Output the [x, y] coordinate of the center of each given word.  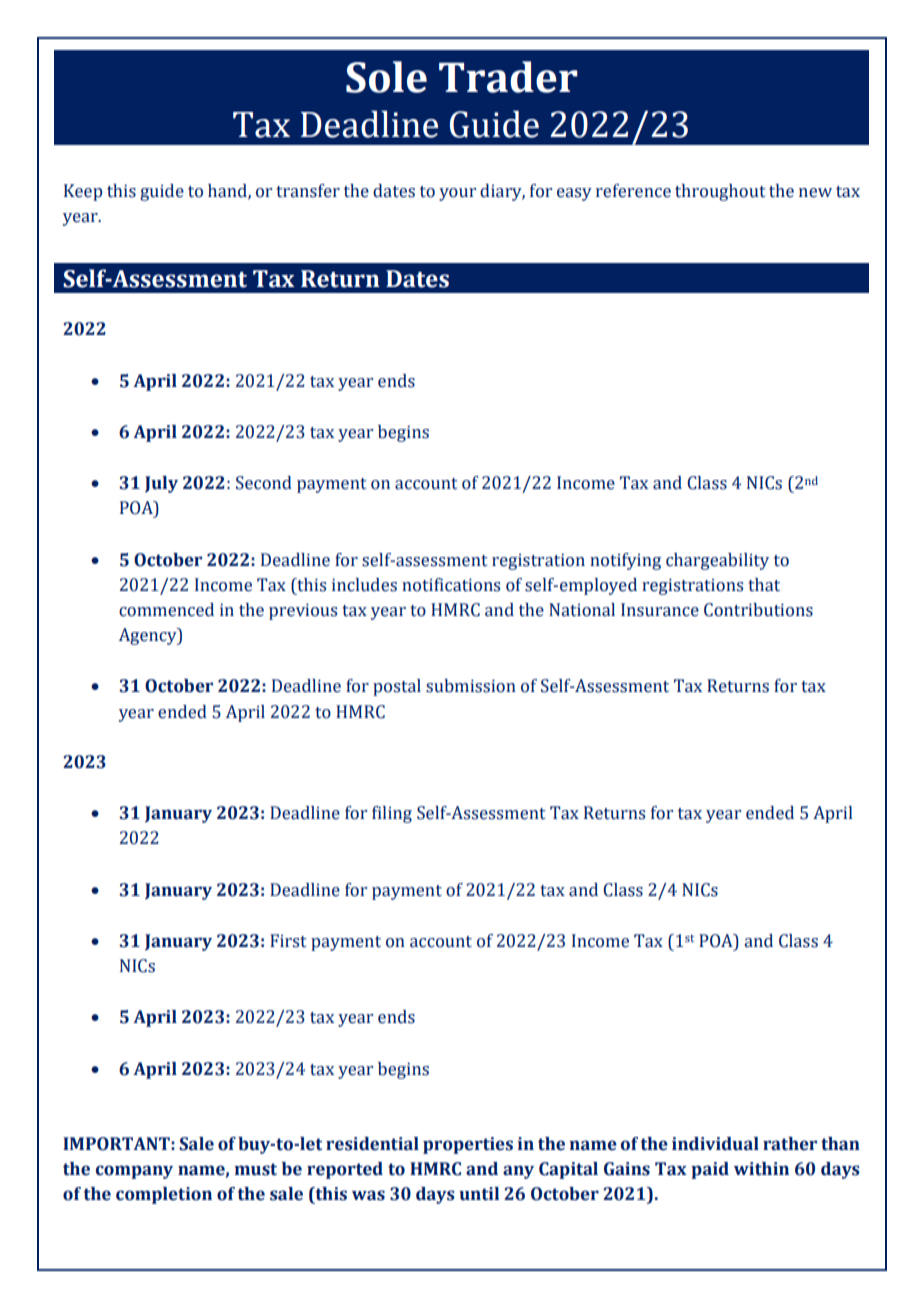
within [761, 1169]
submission [471, 686]
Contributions [758, 610]
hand [228, 192]
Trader [508, 77]
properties [468, 1145]
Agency [149, 636]
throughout [720, 192]
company [134, 1172]
